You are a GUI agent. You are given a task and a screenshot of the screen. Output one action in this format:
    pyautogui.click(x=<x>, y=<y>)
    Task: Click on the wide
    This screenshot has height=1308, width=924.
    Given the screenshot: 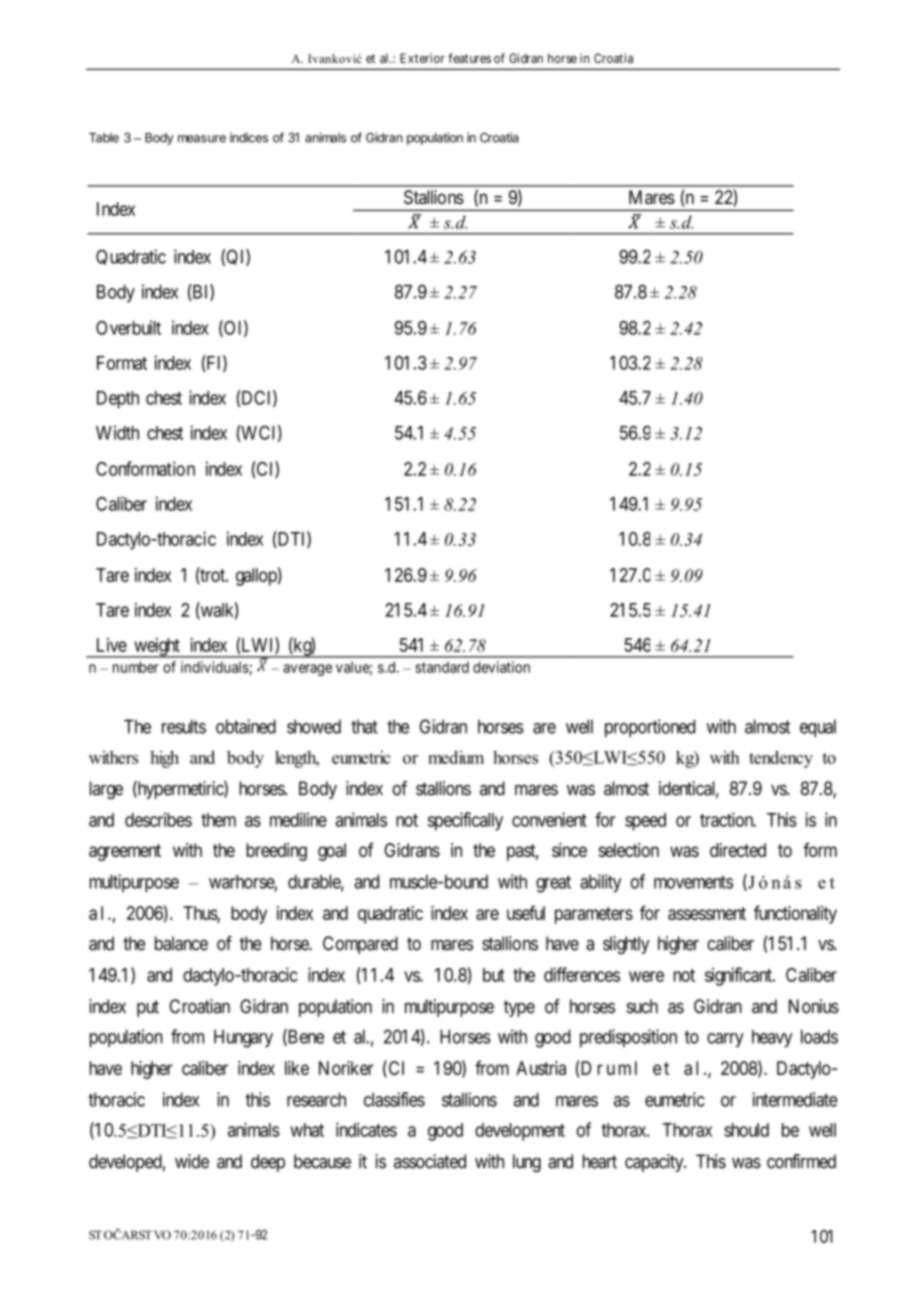 What is the action you would take?
    pyautogui.click(x=192, y=1161)
